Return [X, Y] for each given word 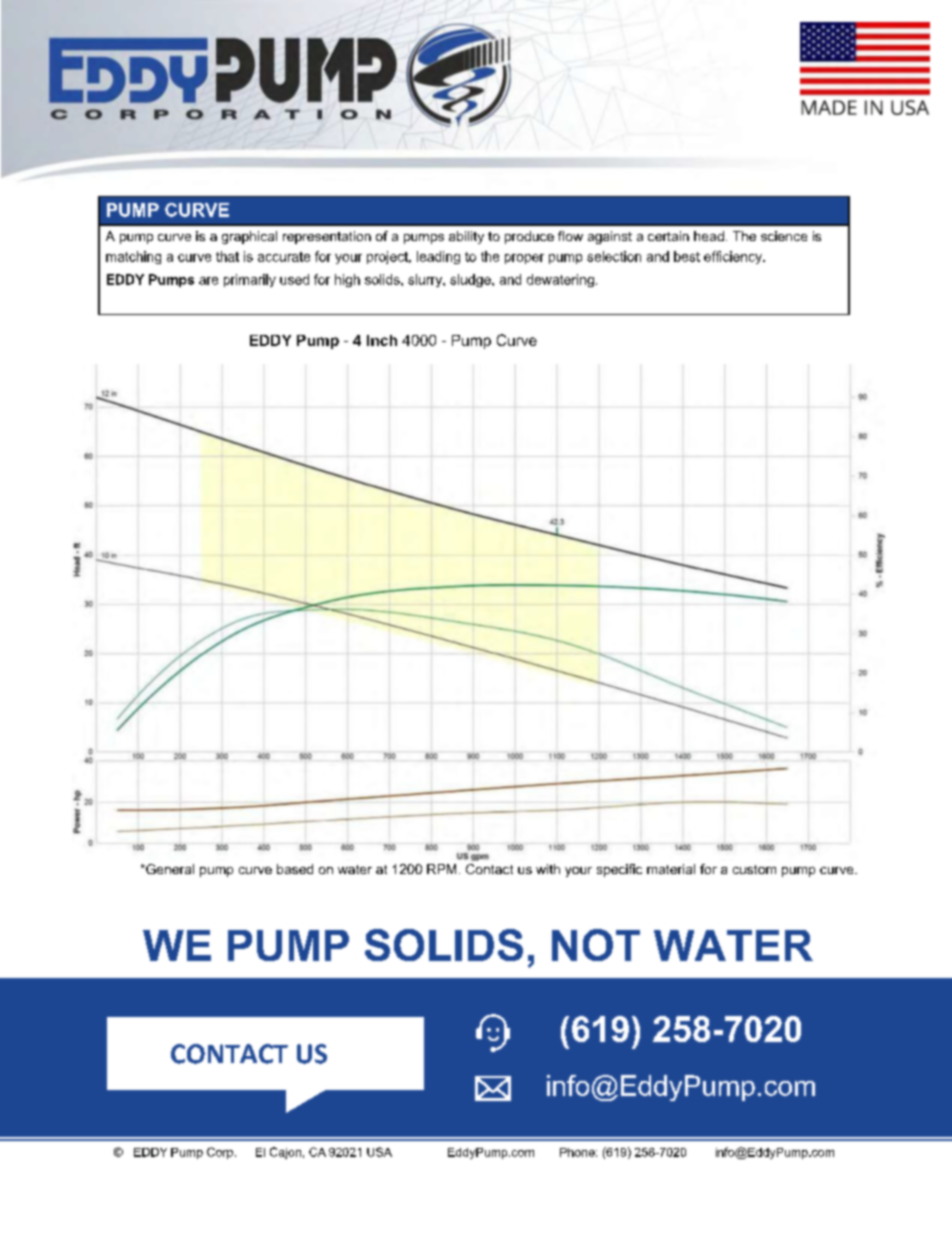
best [687, 256]
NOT [596, 945]
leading [438, 257]
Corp [220, 1153]
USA [379, 1152]
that [227, 256]
